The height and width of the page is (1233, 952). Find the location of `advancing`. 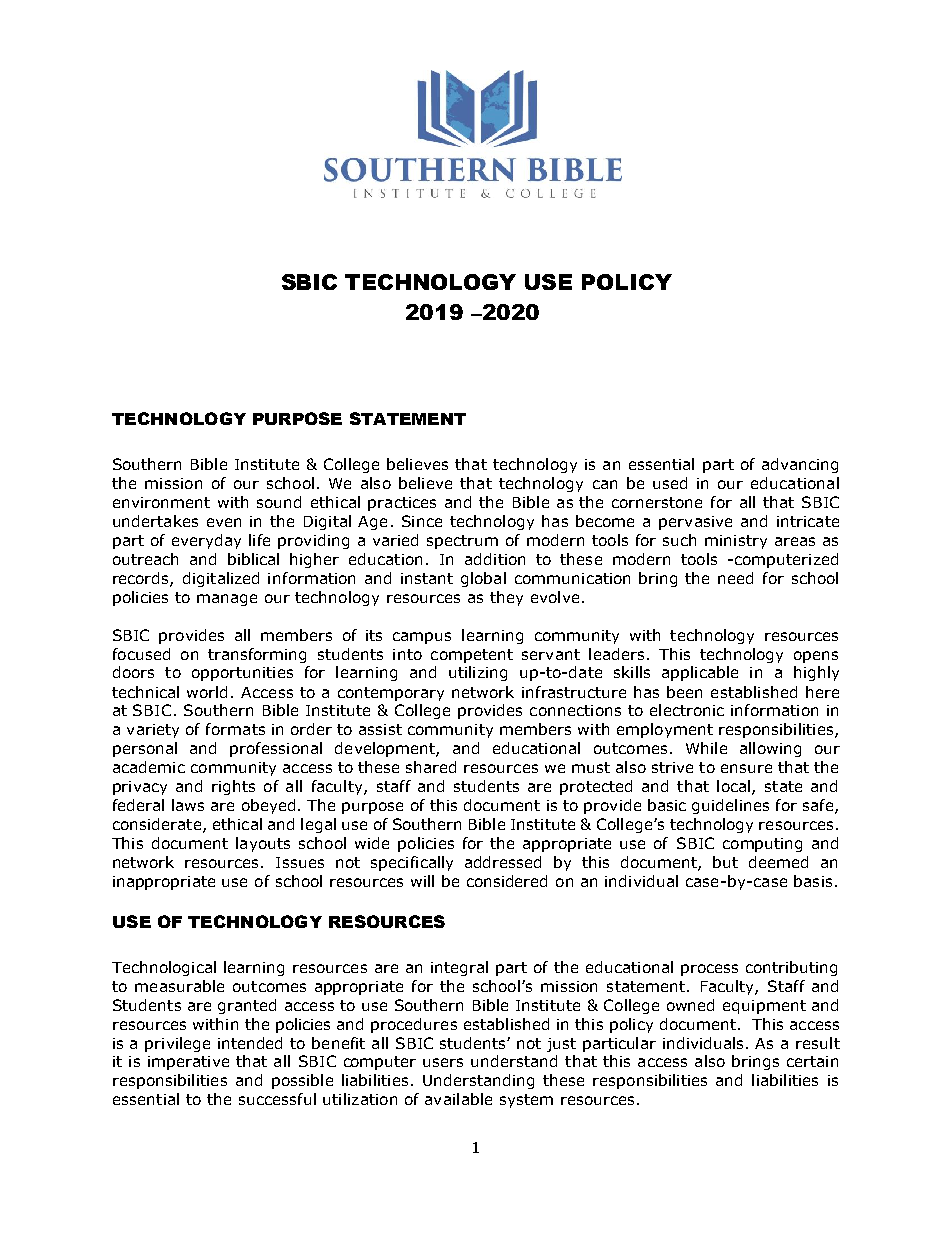

advancing is located at coordinates (800, 465).
